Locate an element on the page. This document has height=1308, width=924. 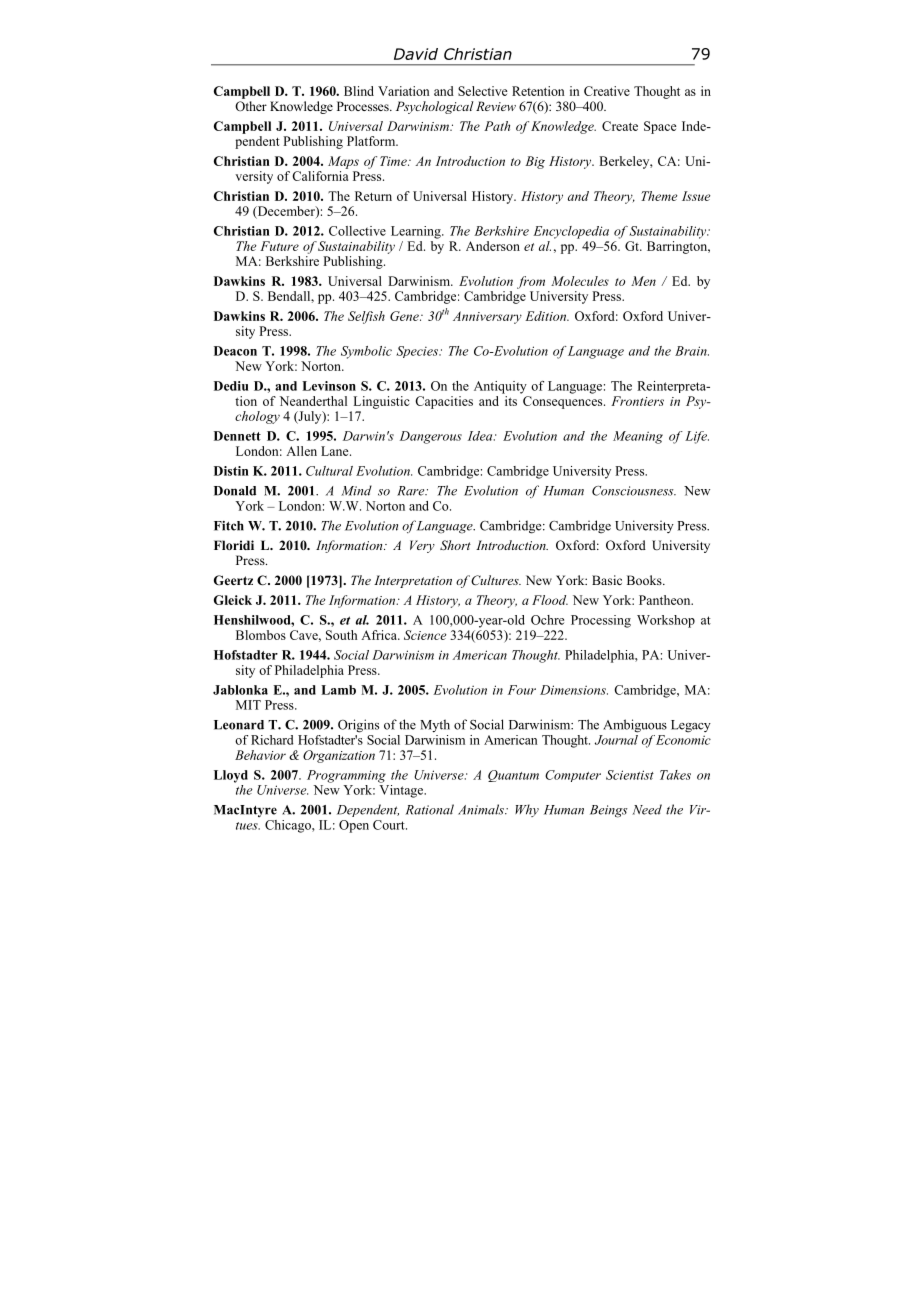
Lloyd is located at coordinates (231, 776).
